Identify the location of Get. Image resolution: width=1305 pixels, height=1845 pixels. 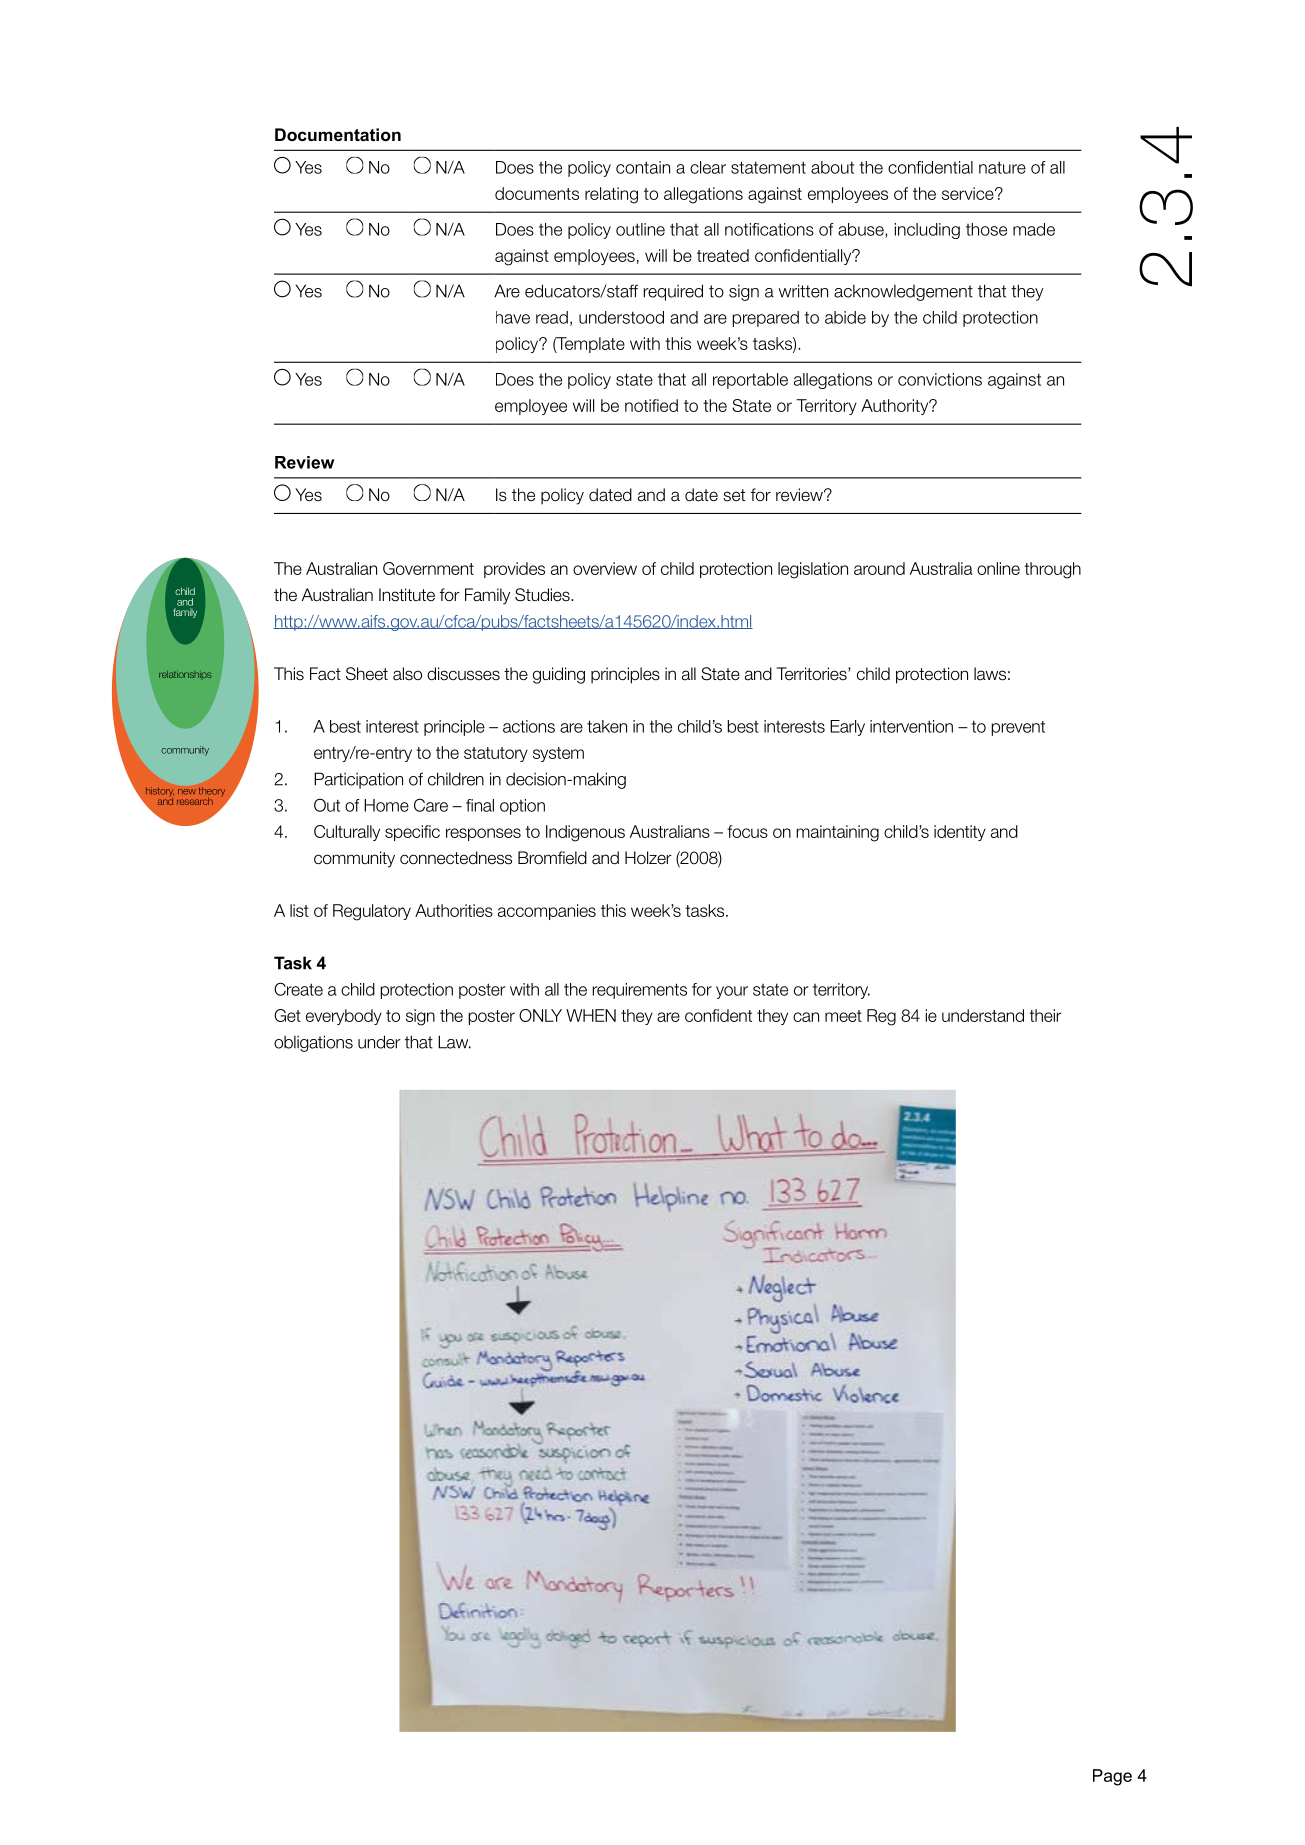
(287, 1015).
